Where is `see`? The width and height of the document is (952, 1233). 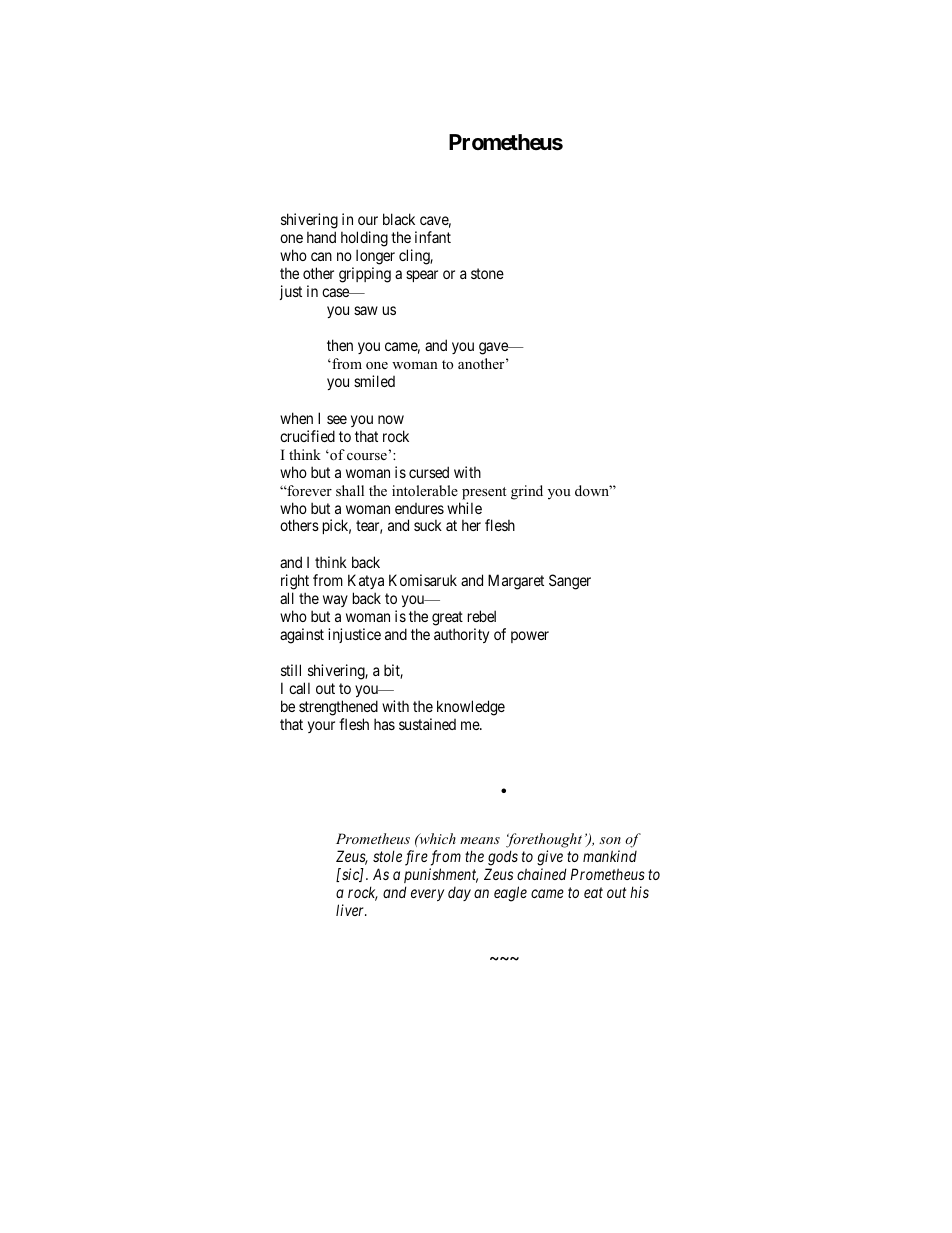
see is located at coordinates (337, 419).
